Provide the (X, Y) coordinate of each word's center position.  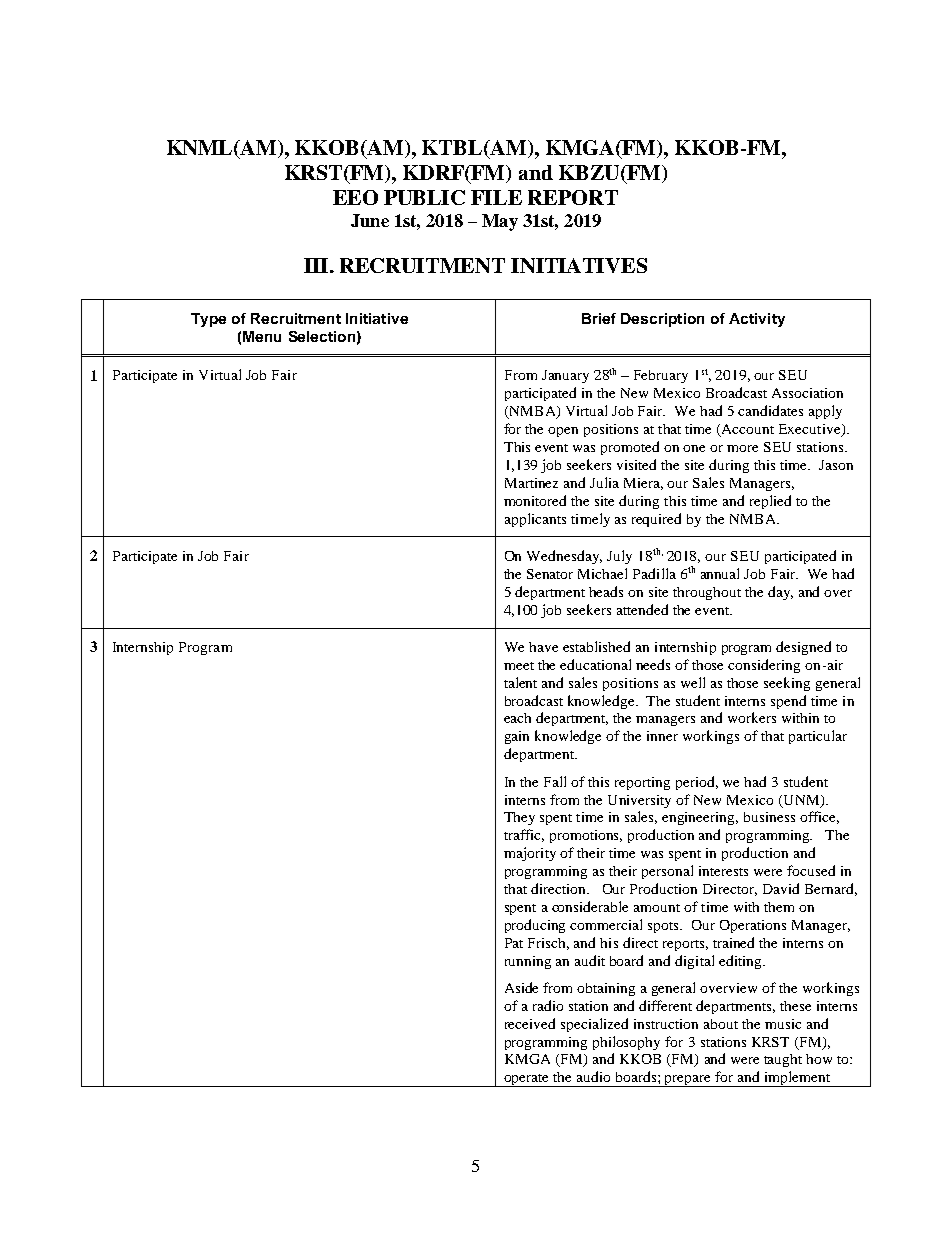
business (769, 817)
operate (527, 1080)
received (530, 1023)
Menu (262, 336)
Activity (757, 320)
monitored (535, 500)
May (500, 222)
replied (770, 502)
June (370, 220)
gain (517, 737)
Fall (555, 781)
